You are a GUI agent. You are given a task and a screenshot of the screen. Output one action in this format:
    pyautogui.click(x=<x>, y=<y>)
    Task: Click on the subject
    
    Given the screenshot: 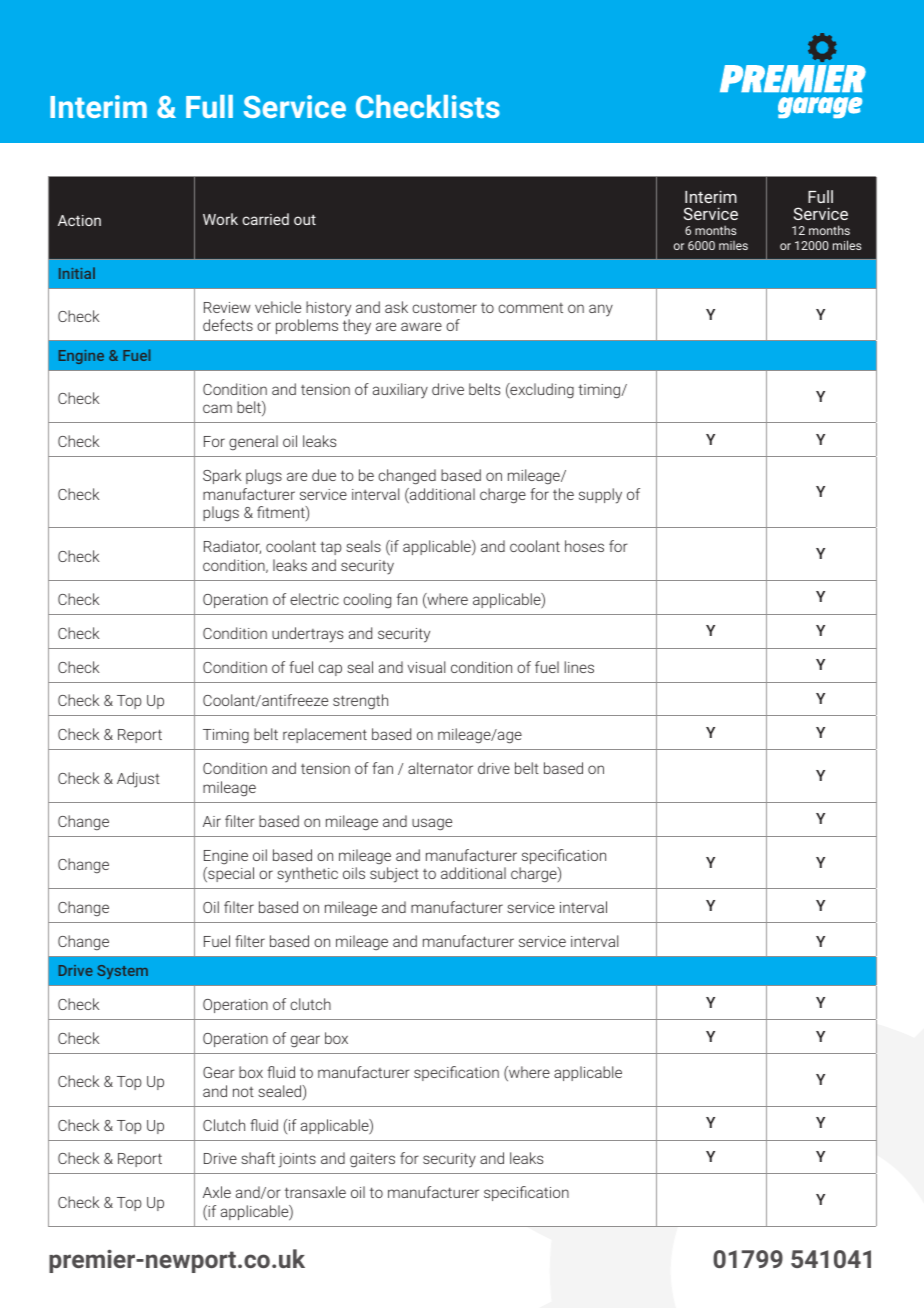 What is the action you would take?
    pyautogui.click(x=394, y=875)
